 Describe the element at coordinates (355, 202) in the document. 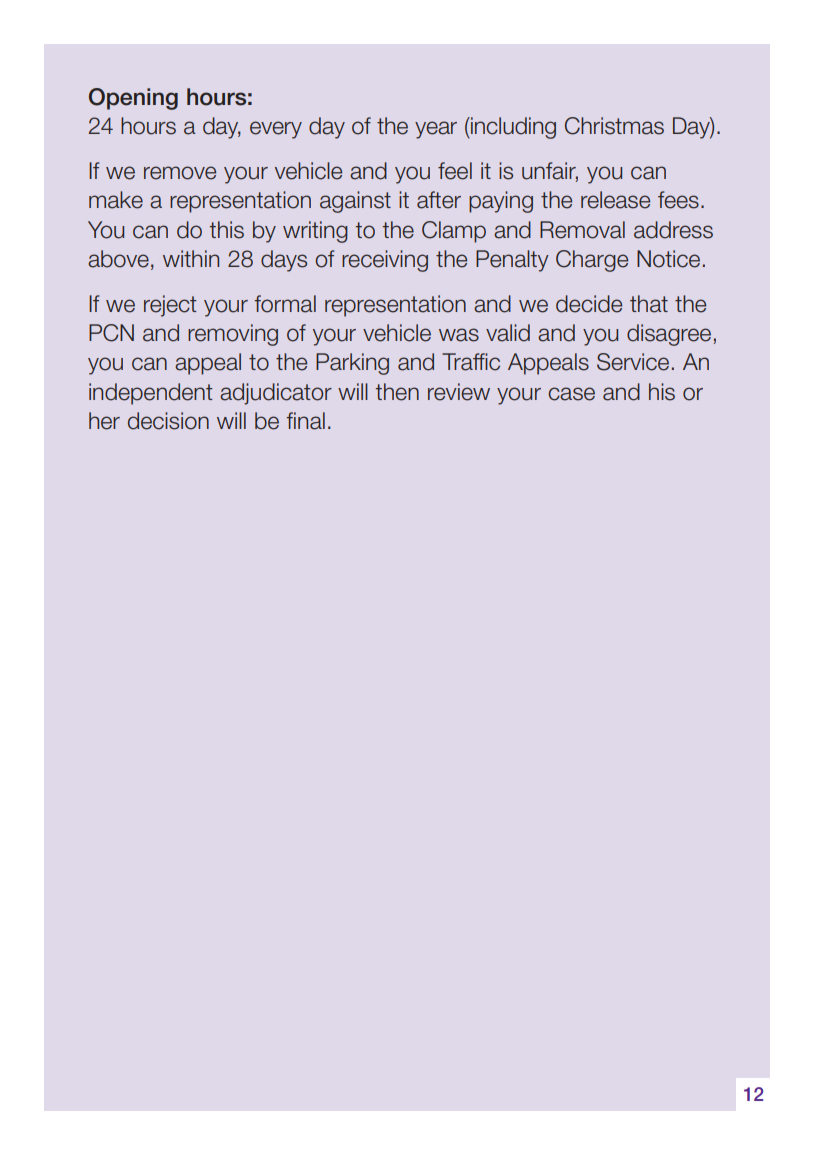

I see `against` at that location.
